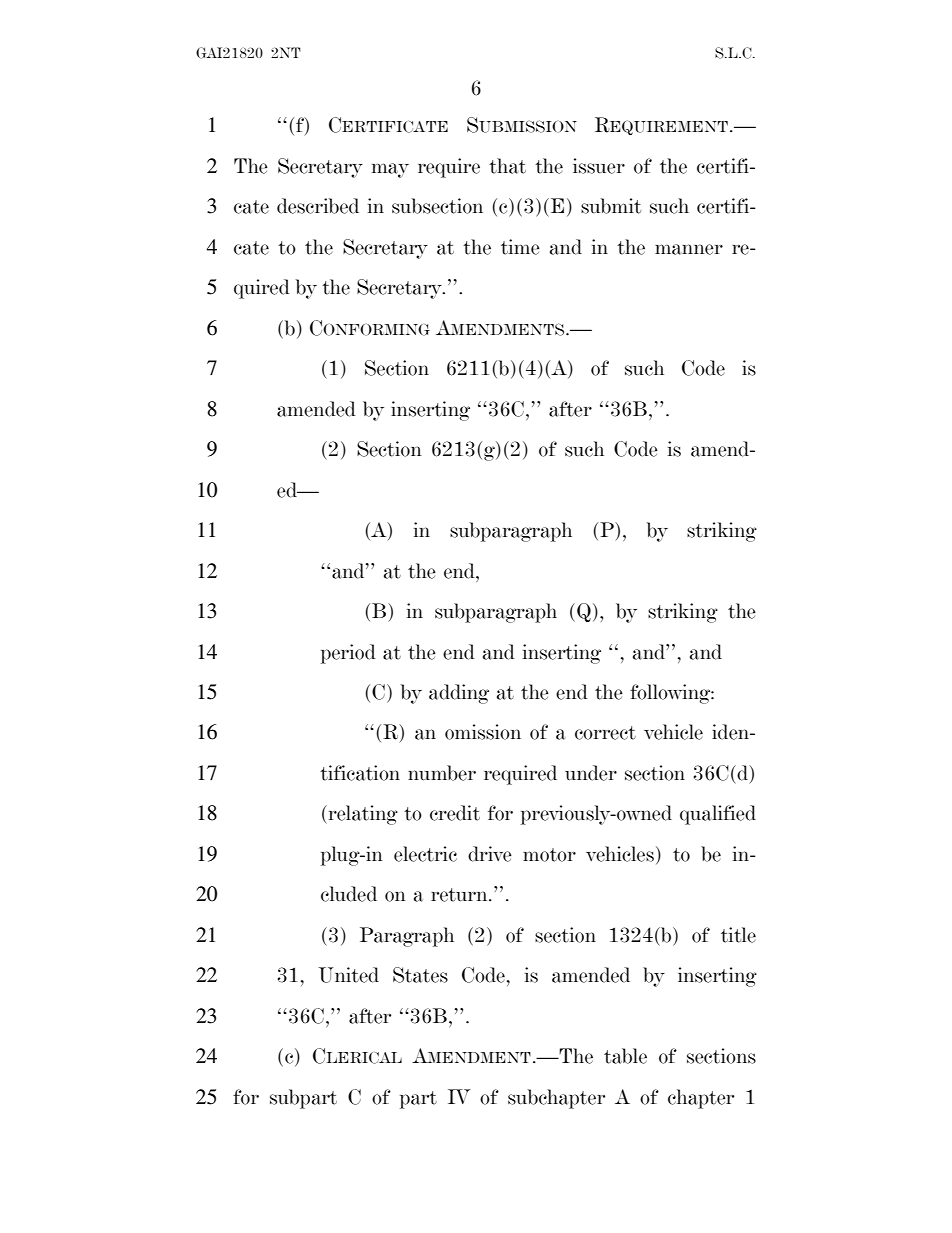 This image has height=1233, width=952. What do you see at coordinates (348, 975) in the image?
I see `United` at bounding box center [348, 975].
